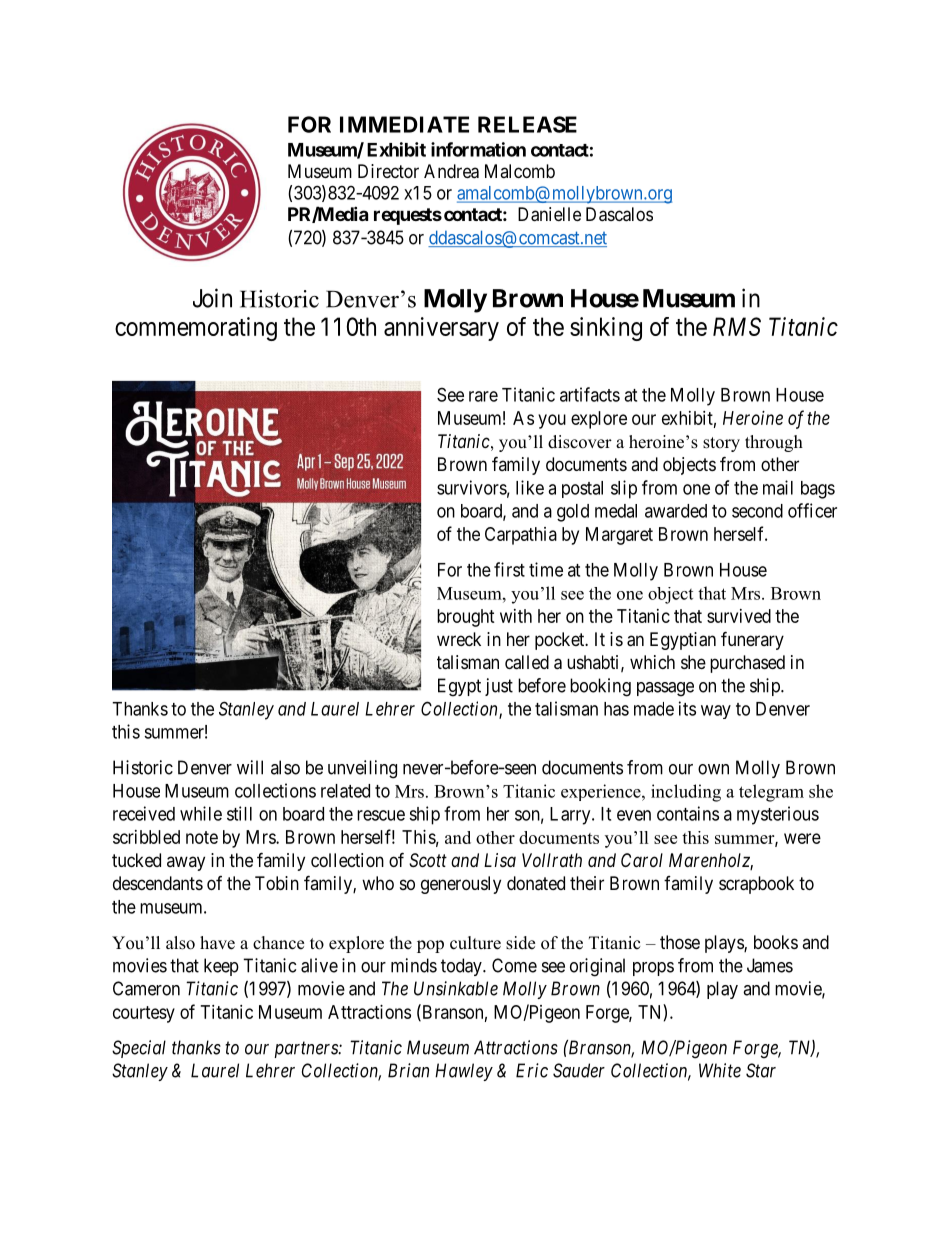  I want to click on Special, so click(139, 1049).
